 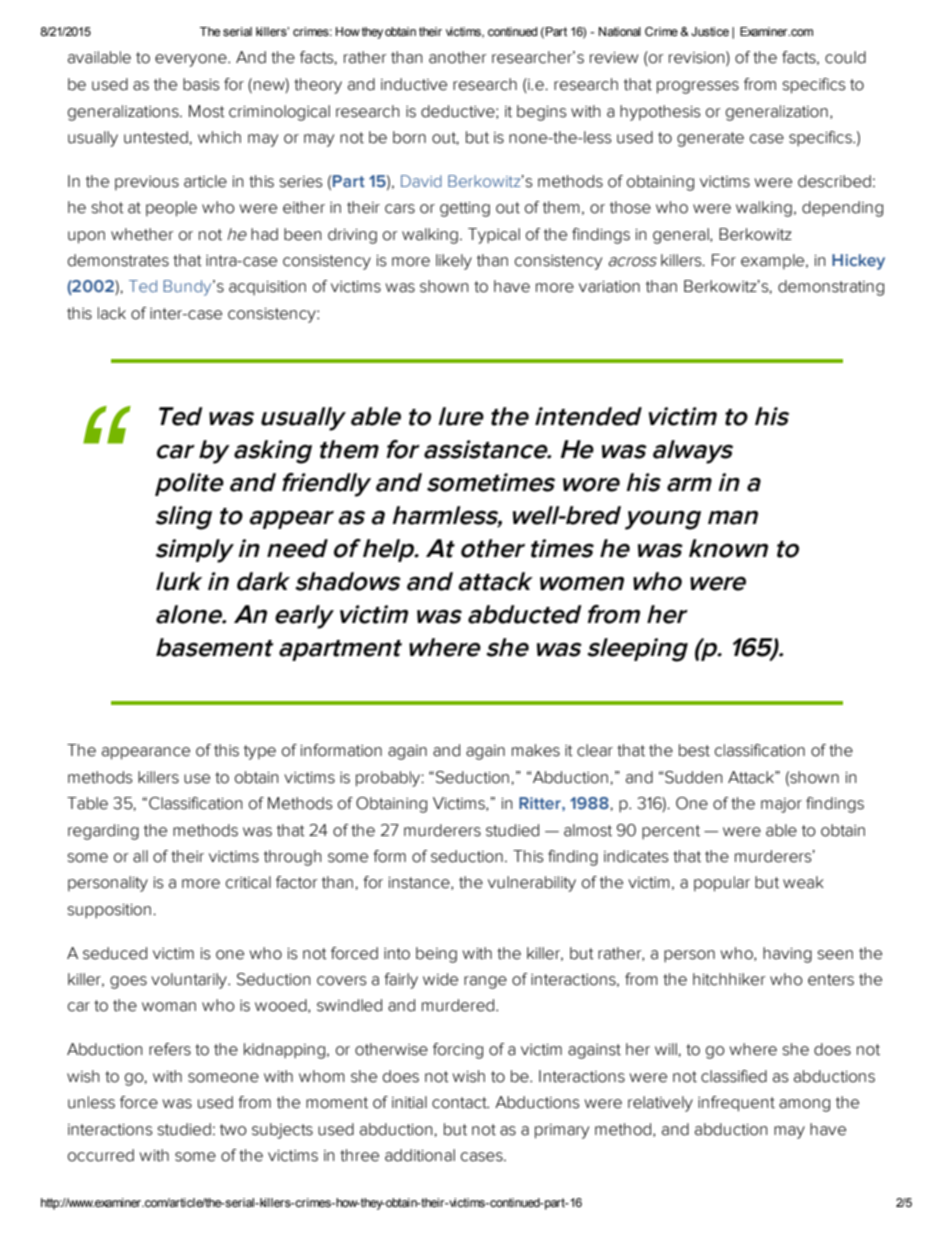 I want to click on inductive, so click(x=414, y=84).
